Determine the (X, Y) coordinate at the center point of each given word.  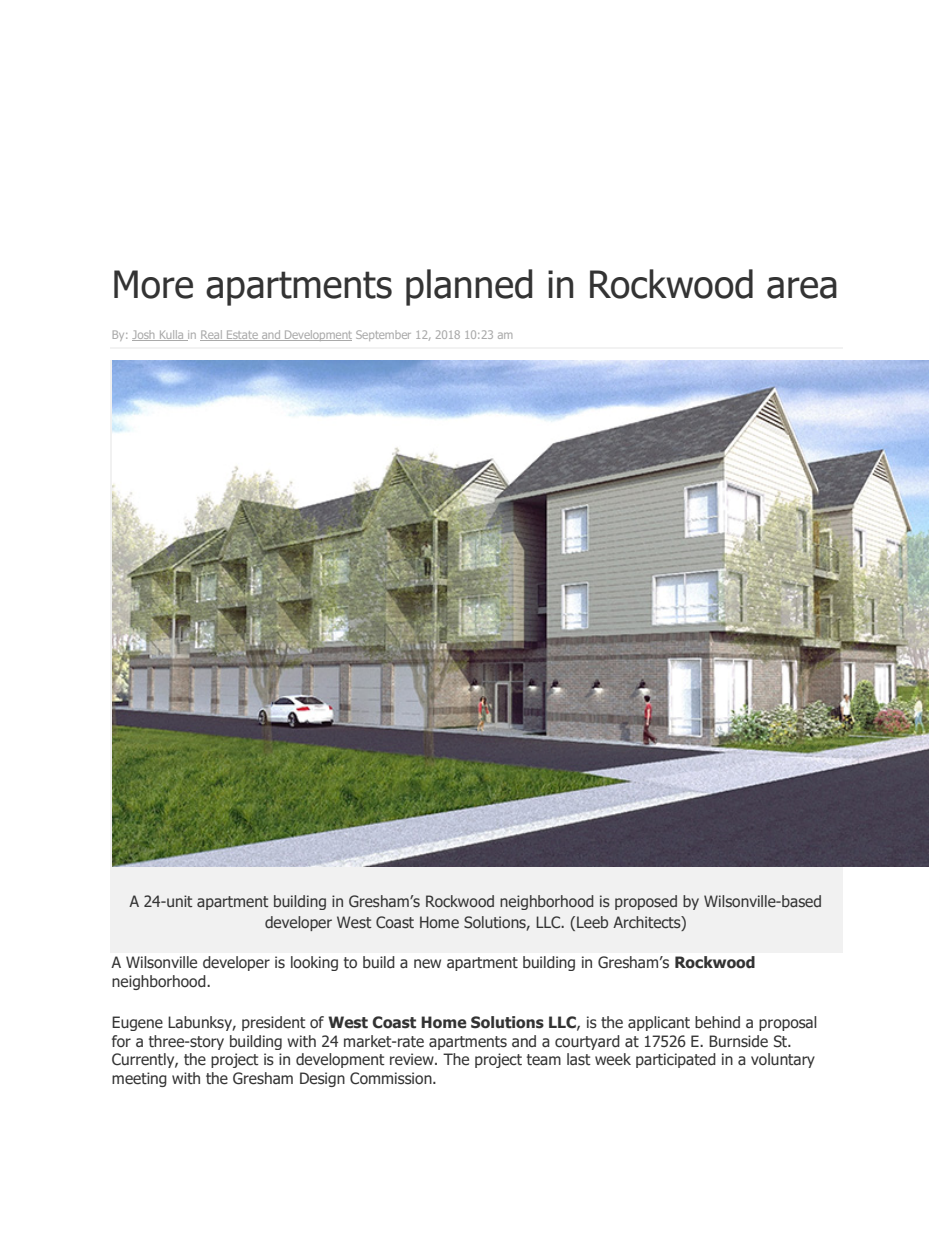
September (383, 335)
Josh (144, 335)
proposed (646, 902)
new (427, 964)
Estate (242, 335)
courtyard (587, 1042)
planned (469, 287)
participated (676, 1060)
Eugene (137, 1023)
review (413, 1059)
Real (212, 335)
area (802, 288)
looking (314, 963)
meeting (139, 1079)
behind (717, 1022)
